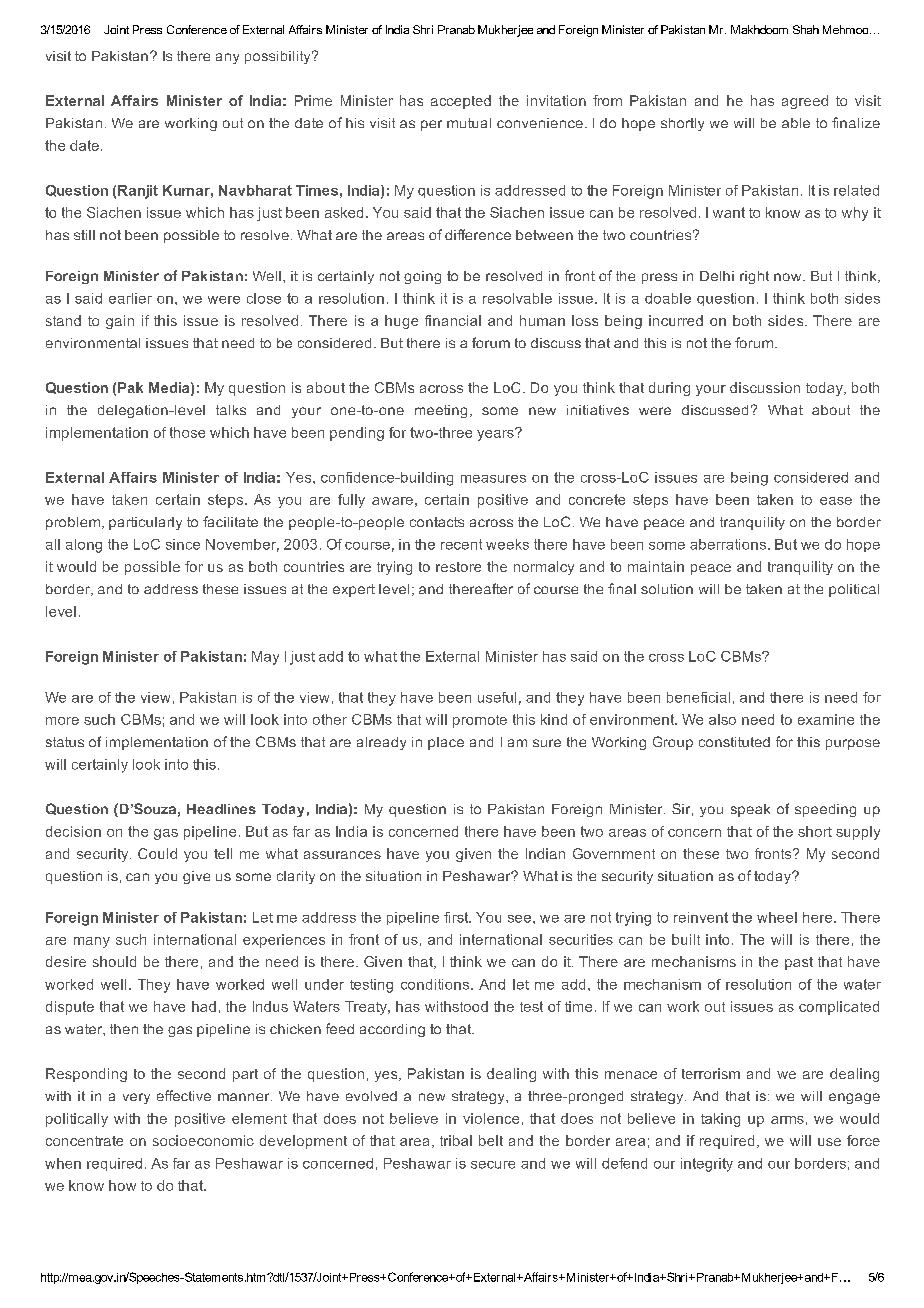 The image size is (924, 1308). Describe the element at coordinates (787, 1120) in the screenshot. I see `arms` at that location.
